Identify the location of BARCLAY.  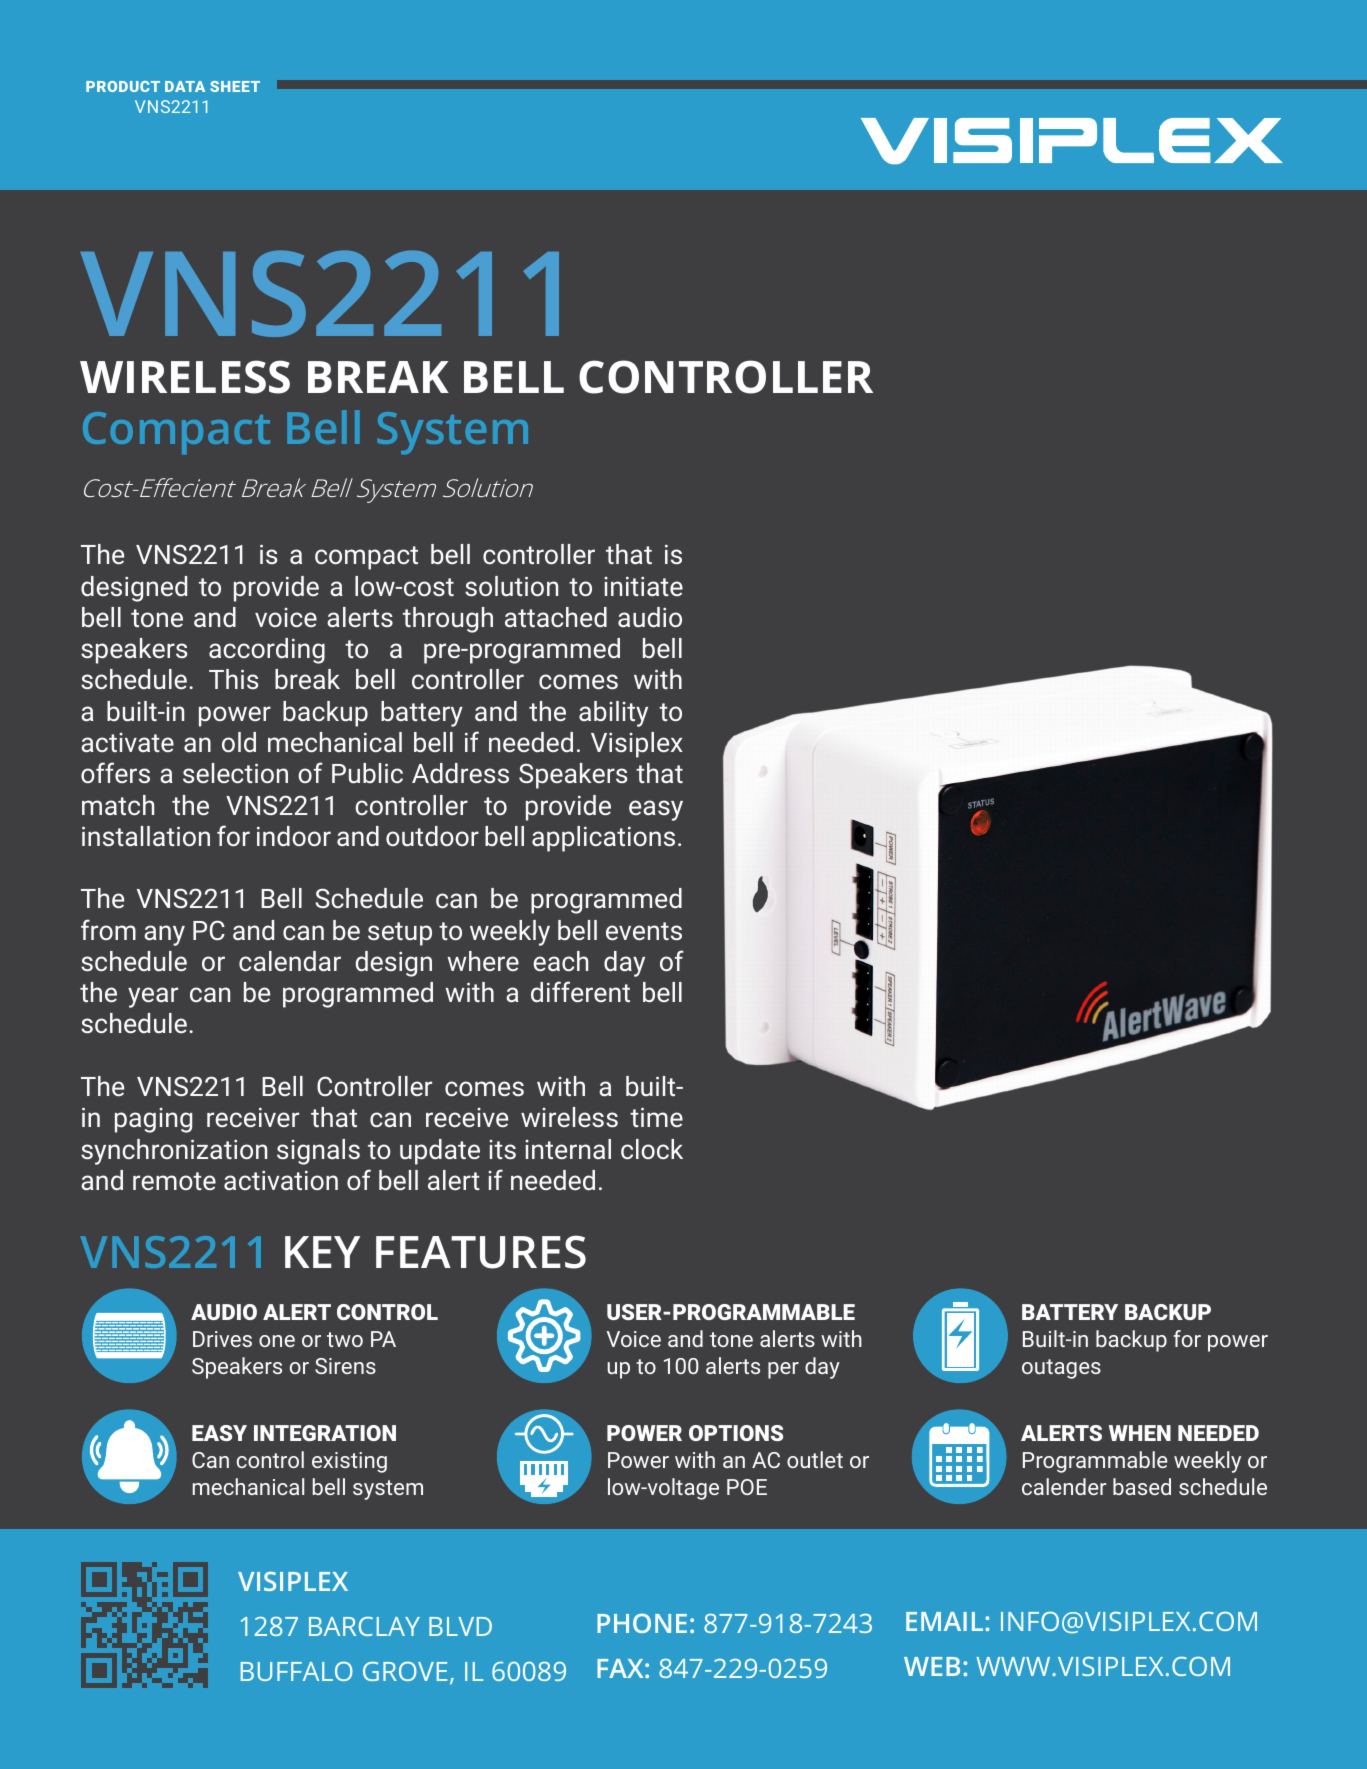
(364, 1626).
